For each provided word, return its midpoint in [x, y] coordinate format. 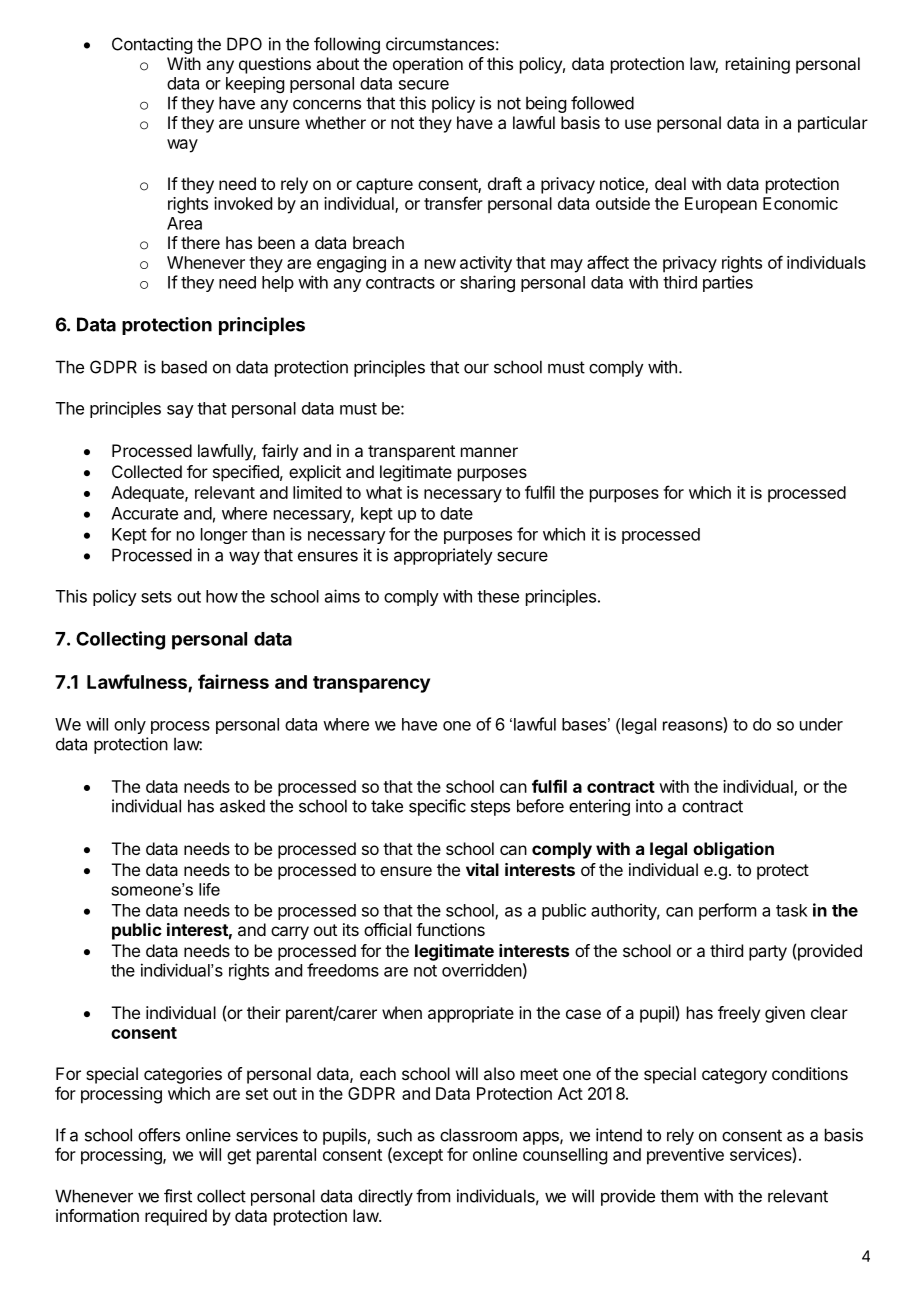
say [180, 411]
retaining [758, 65]
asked [242, 806]
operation [428, 65]
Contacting [152, 45]
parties [728, 283]
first [178, 1196]
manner [489, 452]
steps [490, 808]
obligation [733, 850]
